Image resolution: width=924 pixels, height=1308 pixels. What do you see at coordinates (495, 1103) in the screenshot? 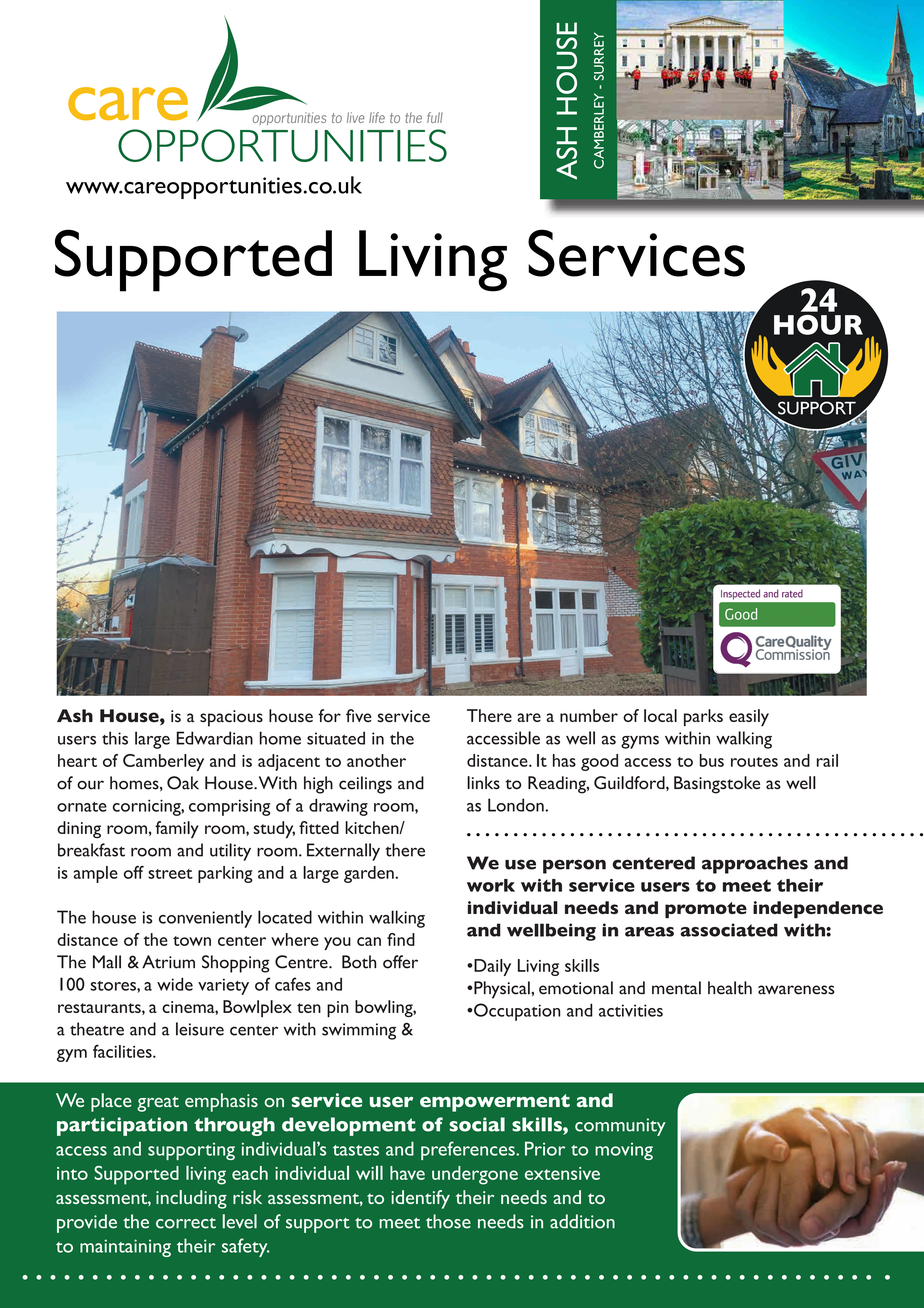
I see `empowerment` at bounding box center [495, 1103].
